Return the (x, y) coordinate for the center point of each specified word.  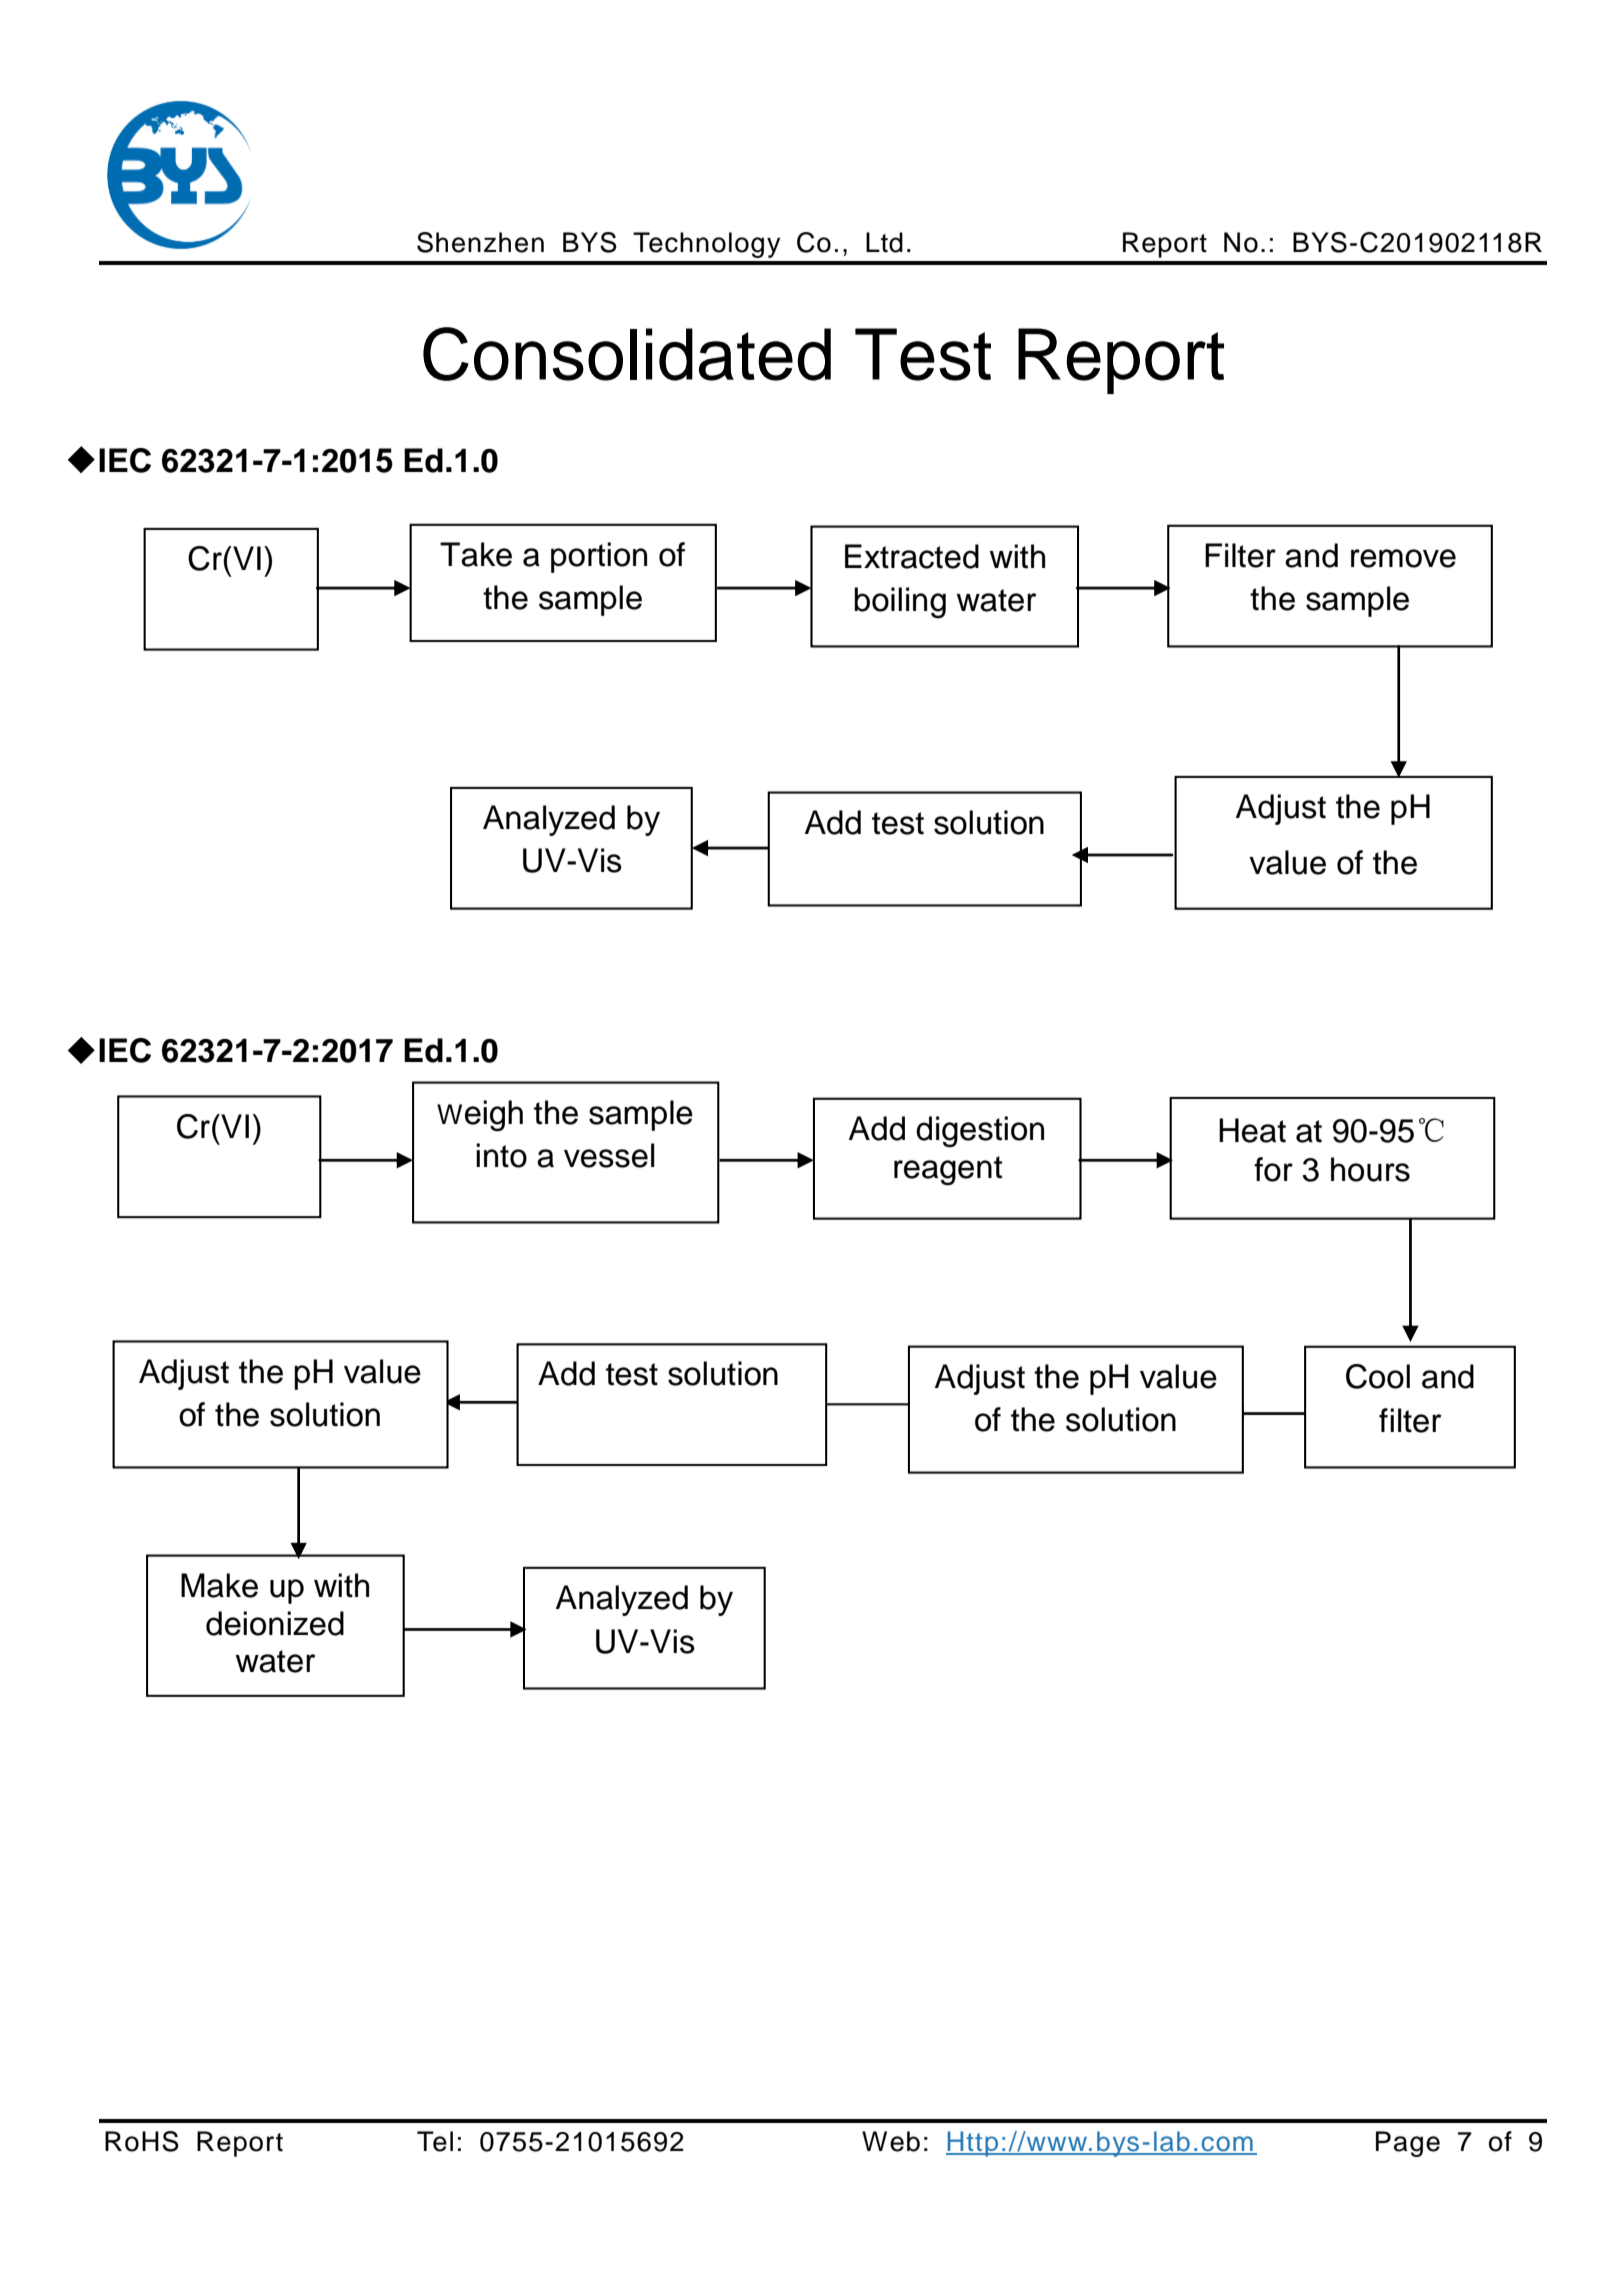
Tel (435, 2141)
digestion (980, 1132)
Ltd (884, 242)
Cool (1378, 1376)
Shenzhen (480, 242)
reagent (948, 1171)
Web (891, 2141)
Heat (1252, 1130)
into (501, 1155)
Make (219, 1585)
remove (1403, 558)
